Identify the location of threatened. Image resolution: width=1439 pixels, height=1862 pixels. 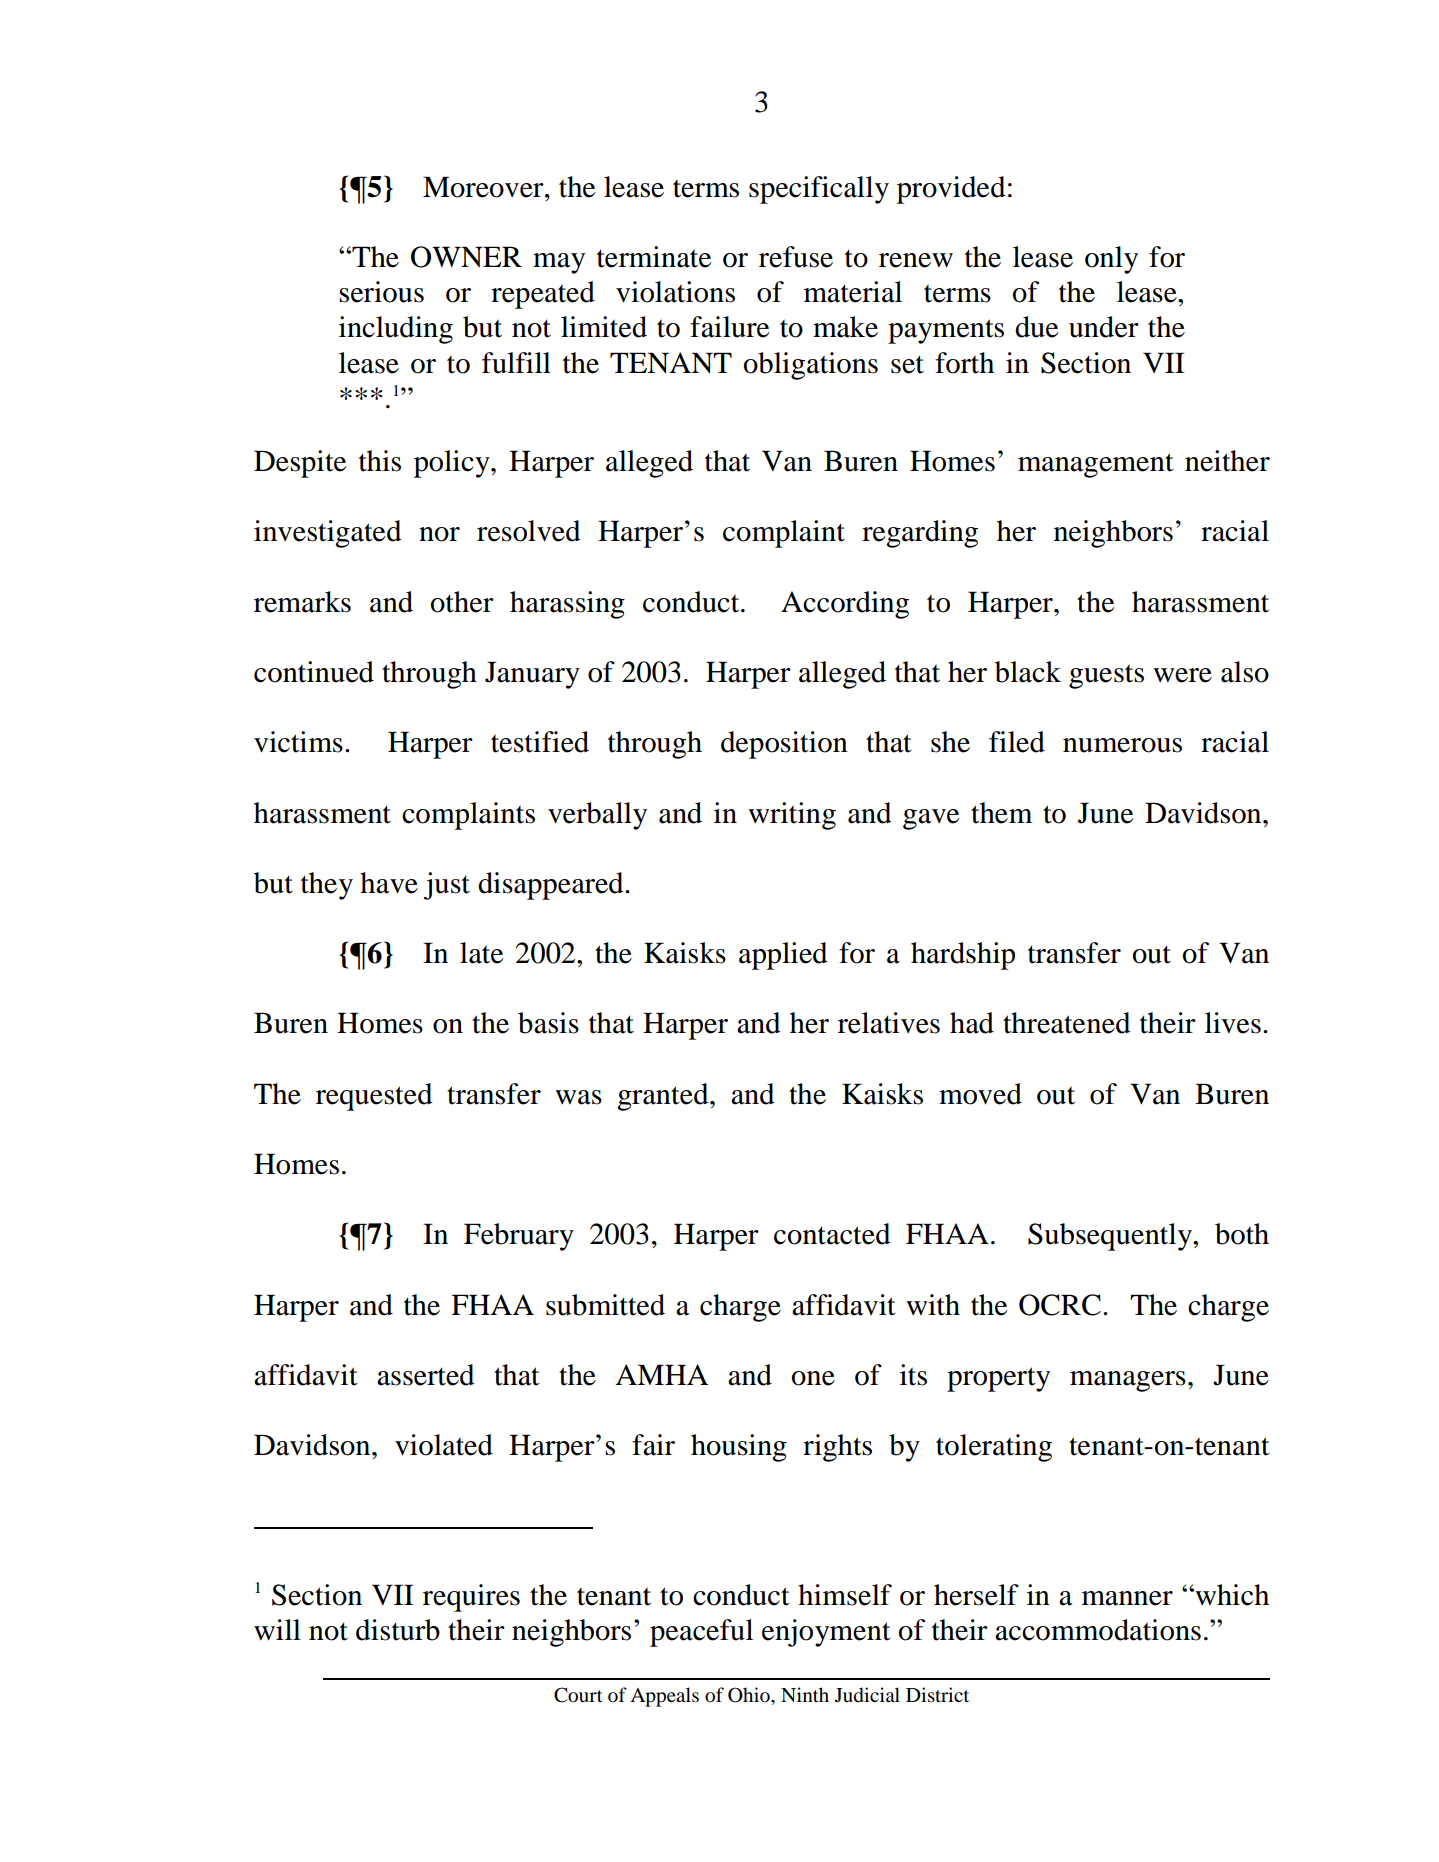
(1067, 1023).
